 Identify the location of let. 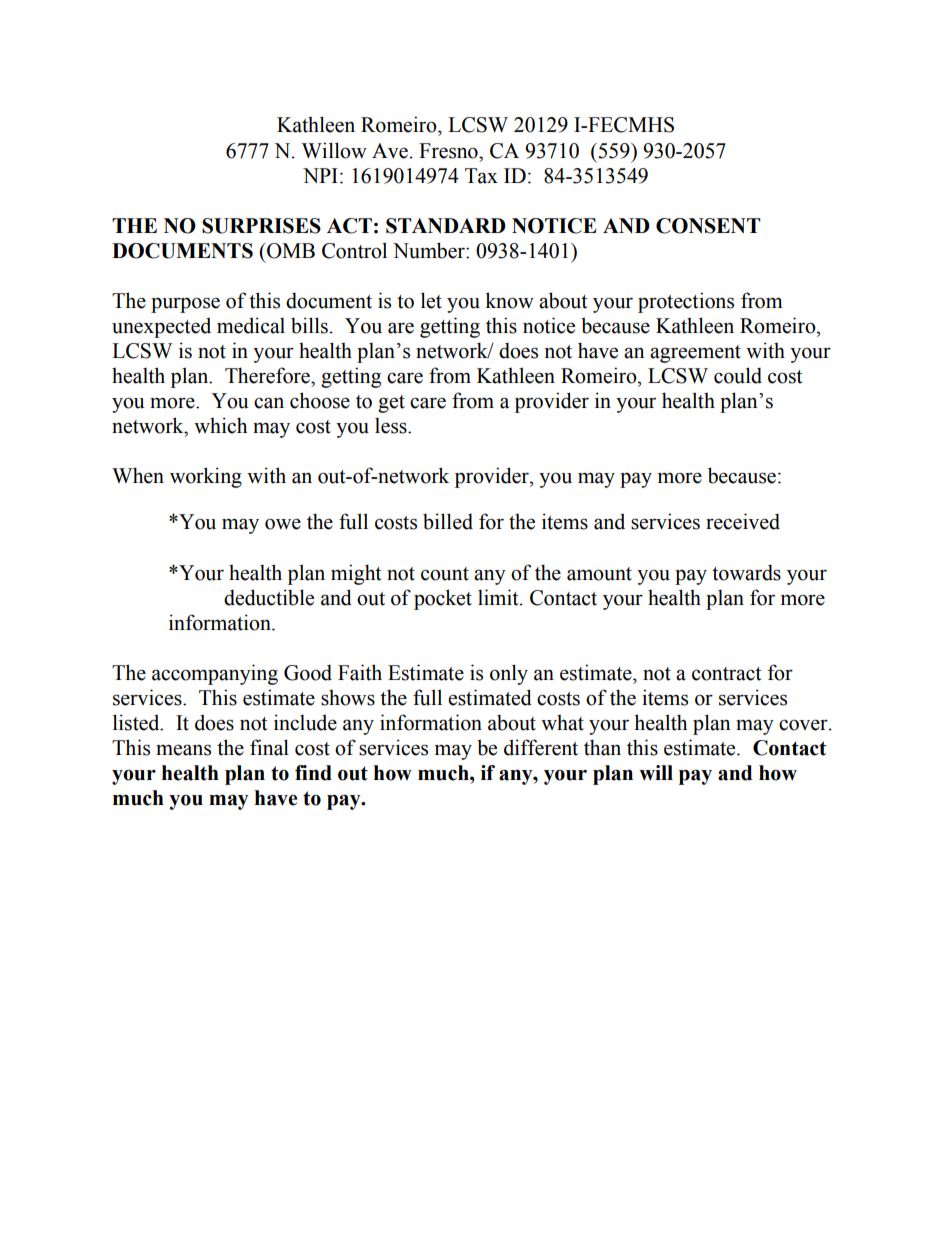
(431, 300).
